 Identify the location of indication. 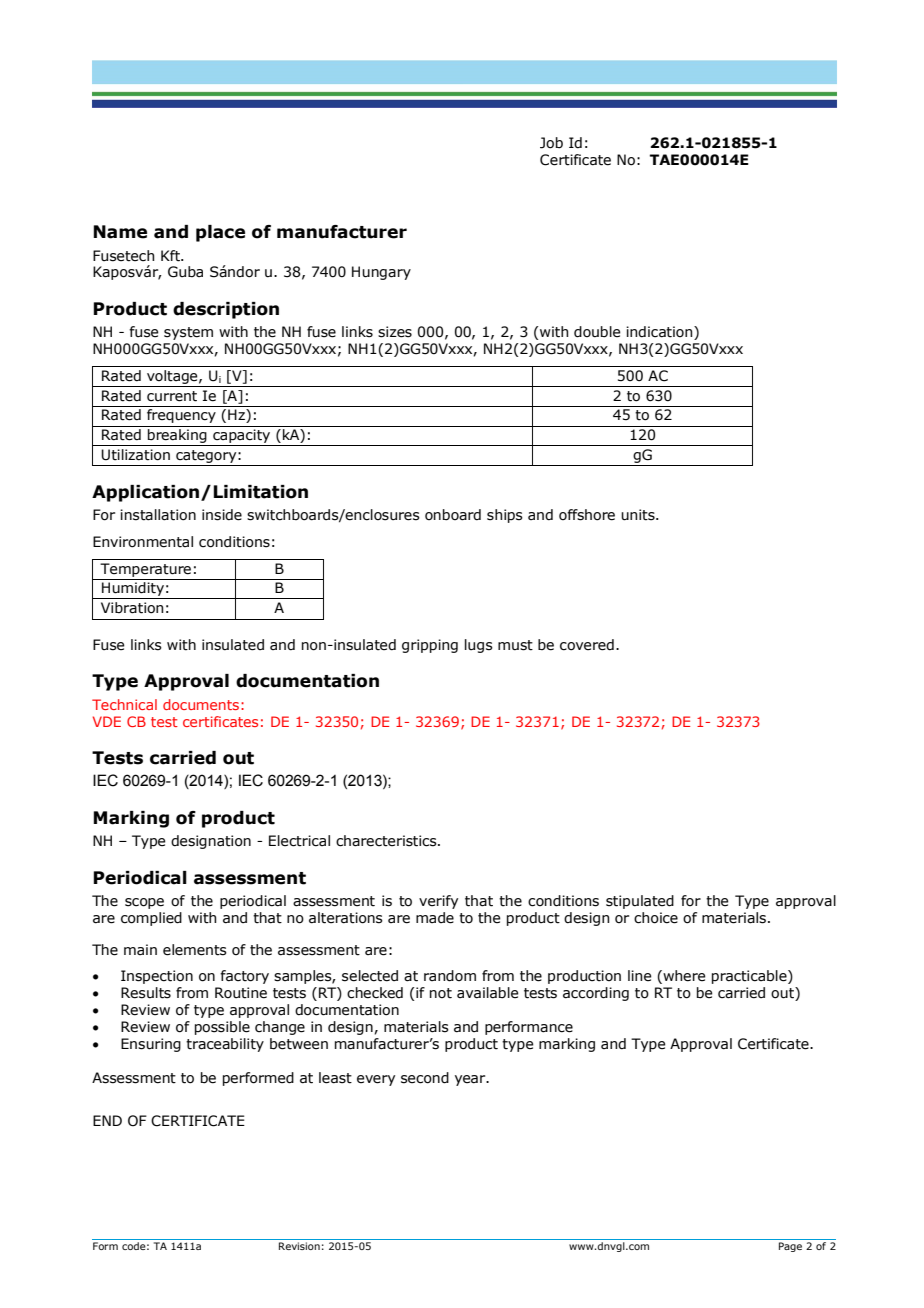
(660, 332).
